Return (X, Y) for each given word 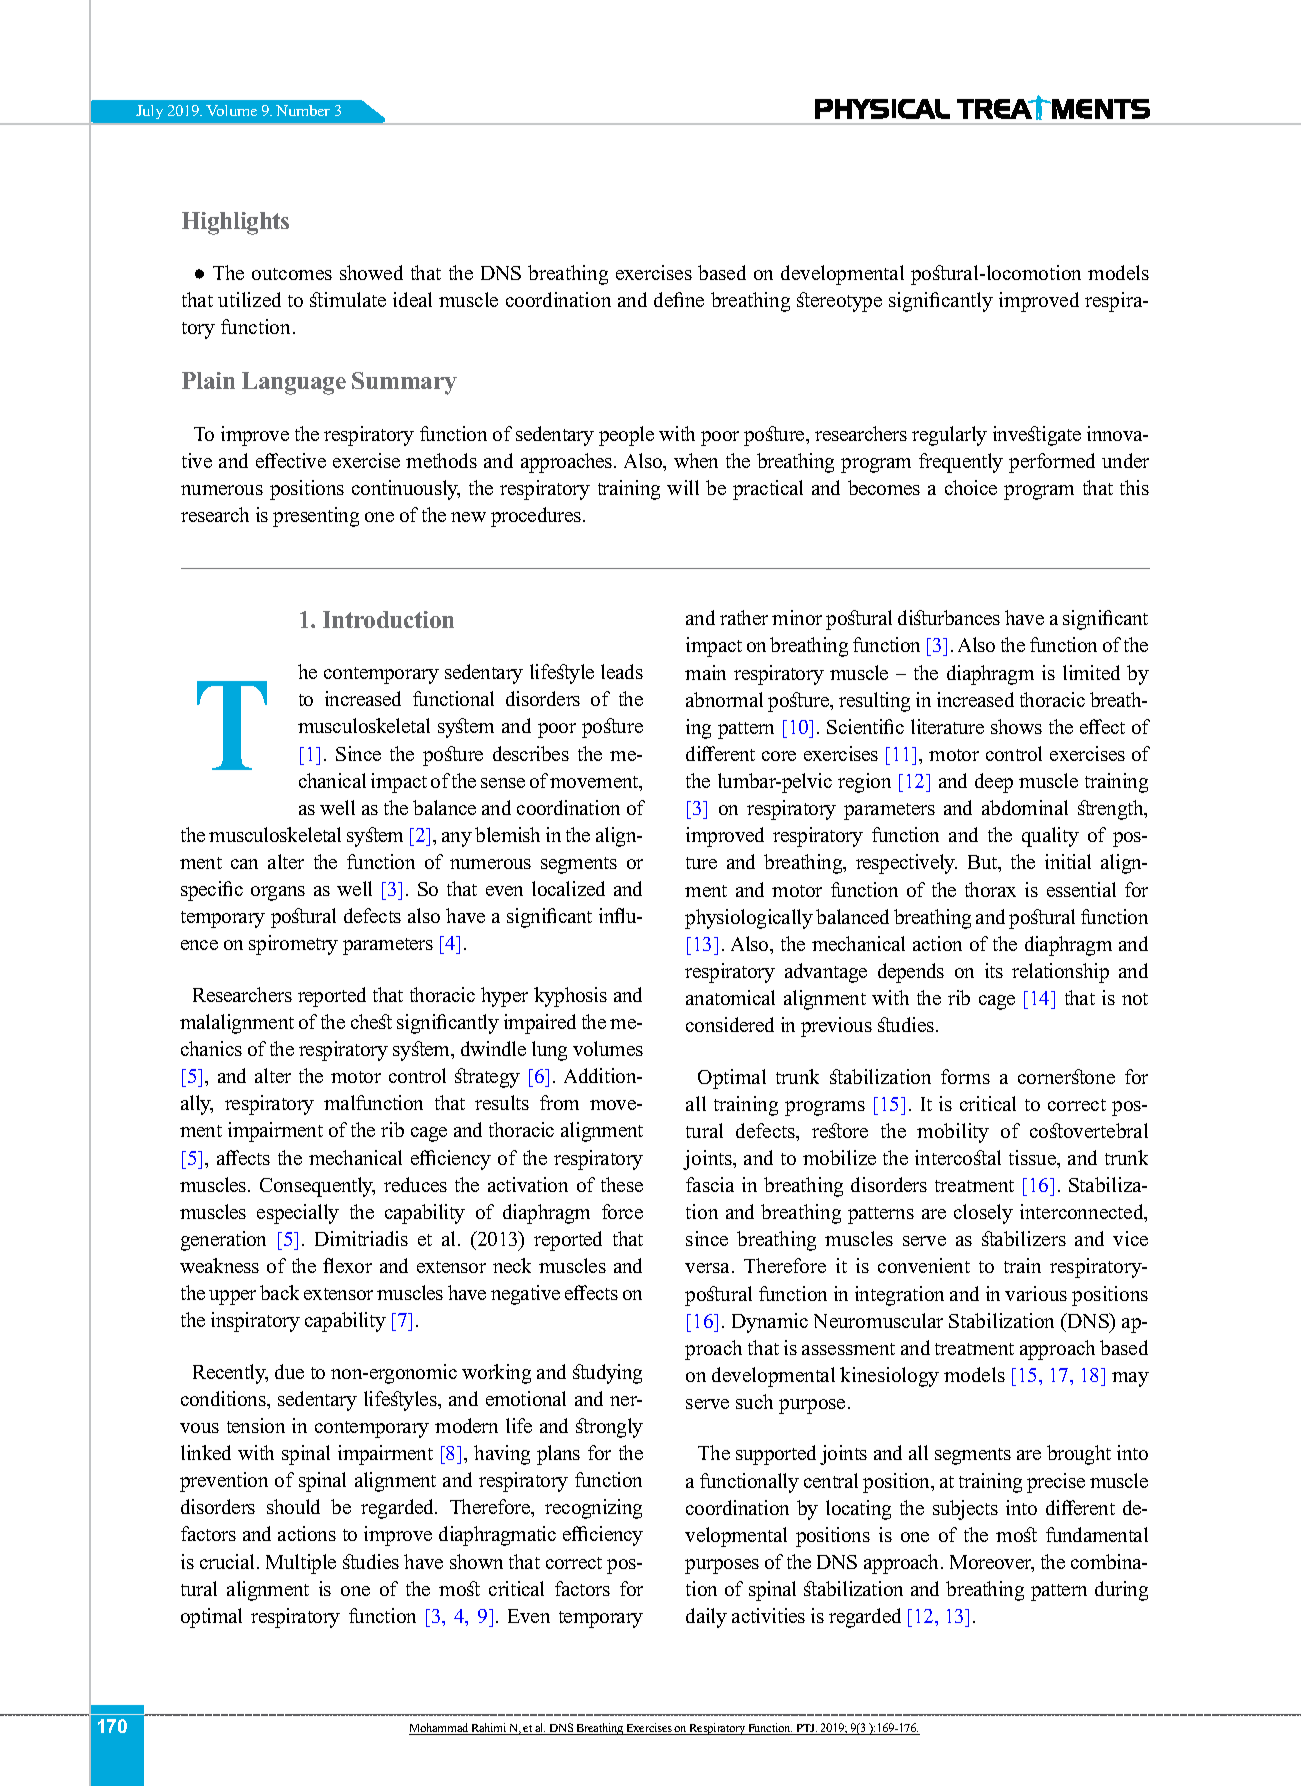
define (679, 299)
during (1121, 1591)
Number (303, 110)
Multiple (301, 1564)
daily (706, 1618)
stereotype (839, 302)
